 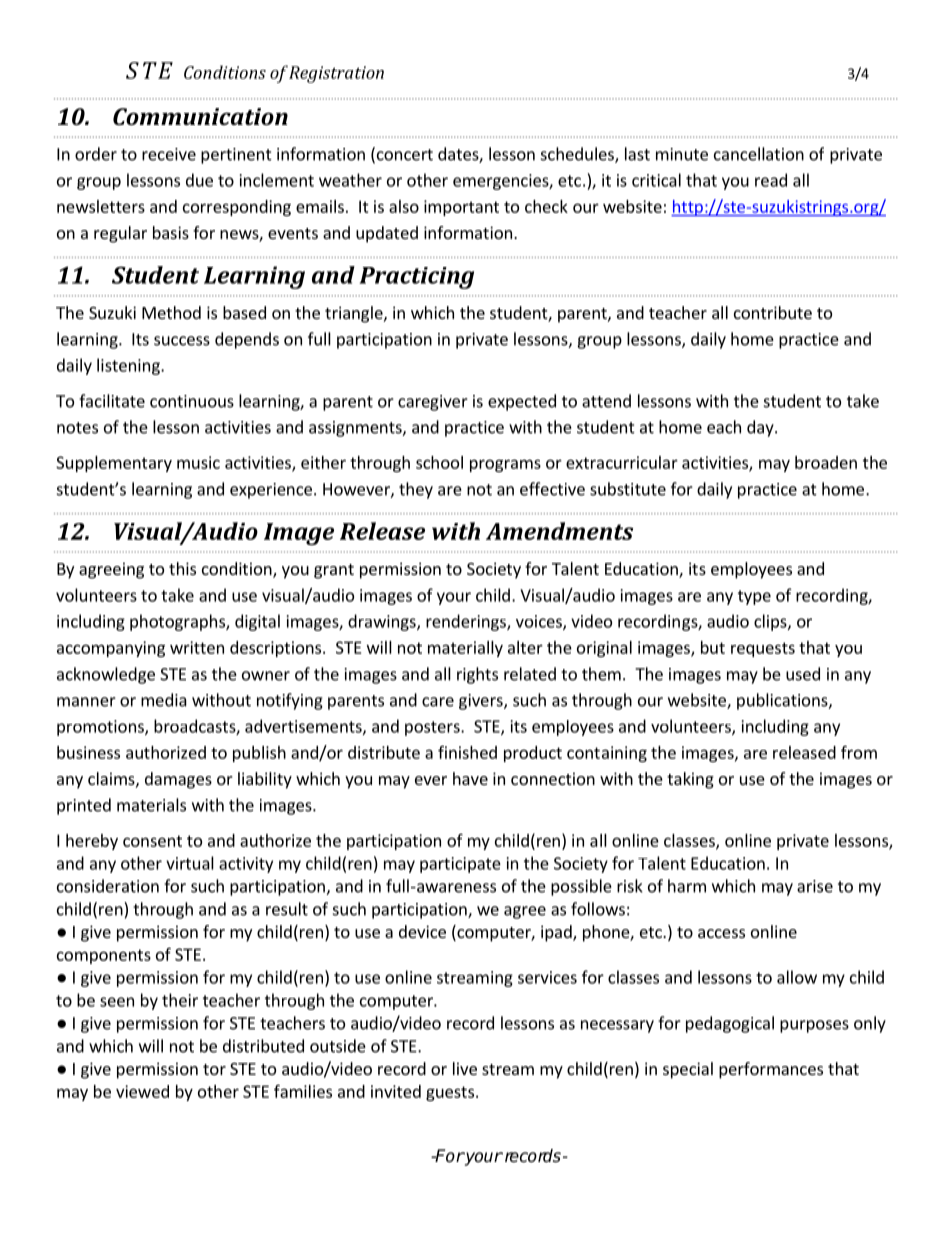 I want to click on schedules, so click(x=578, y=155).
